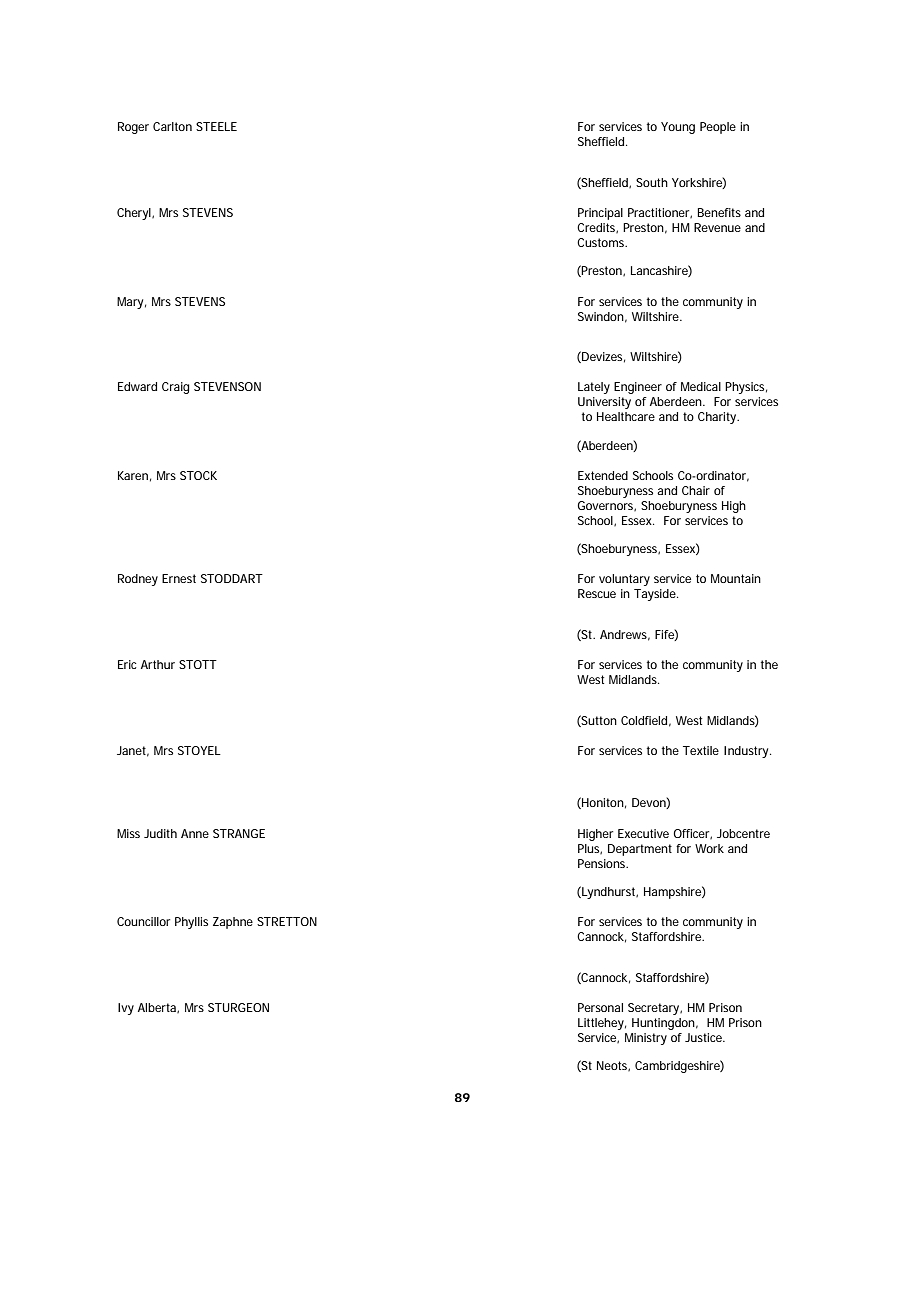 The width and height of the document is (924, 1308). What do you see at coordinates (640, 850) in the document?
I see `Department` at bounding box center [640, 850].
